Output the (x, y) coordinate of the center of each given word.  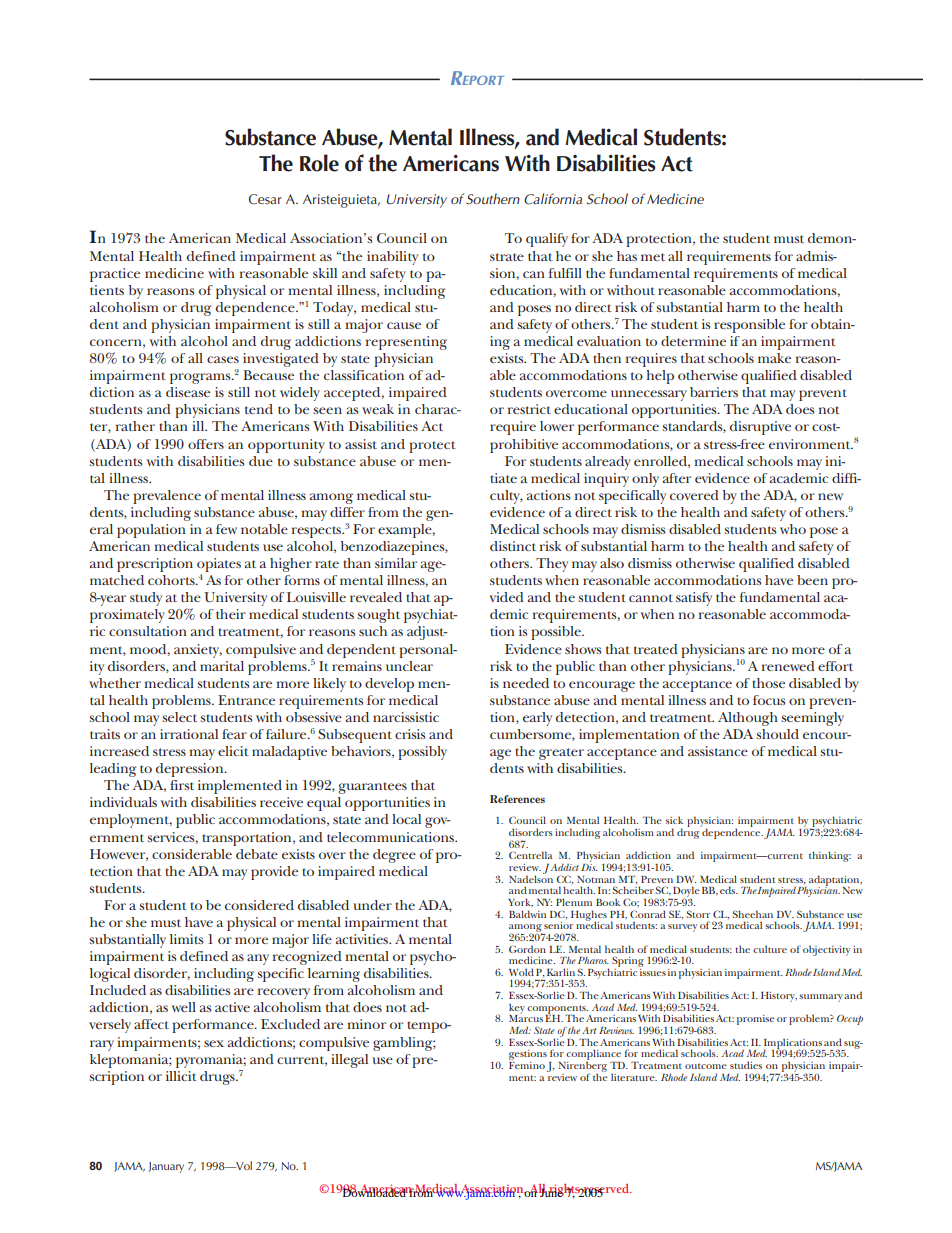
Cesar (265, 199)
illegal (349, 1061)
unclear (409, 666)
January (166, 1167)
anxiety (198, 651)
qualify (547, 240)
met (653, 257)
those (768, 683)
